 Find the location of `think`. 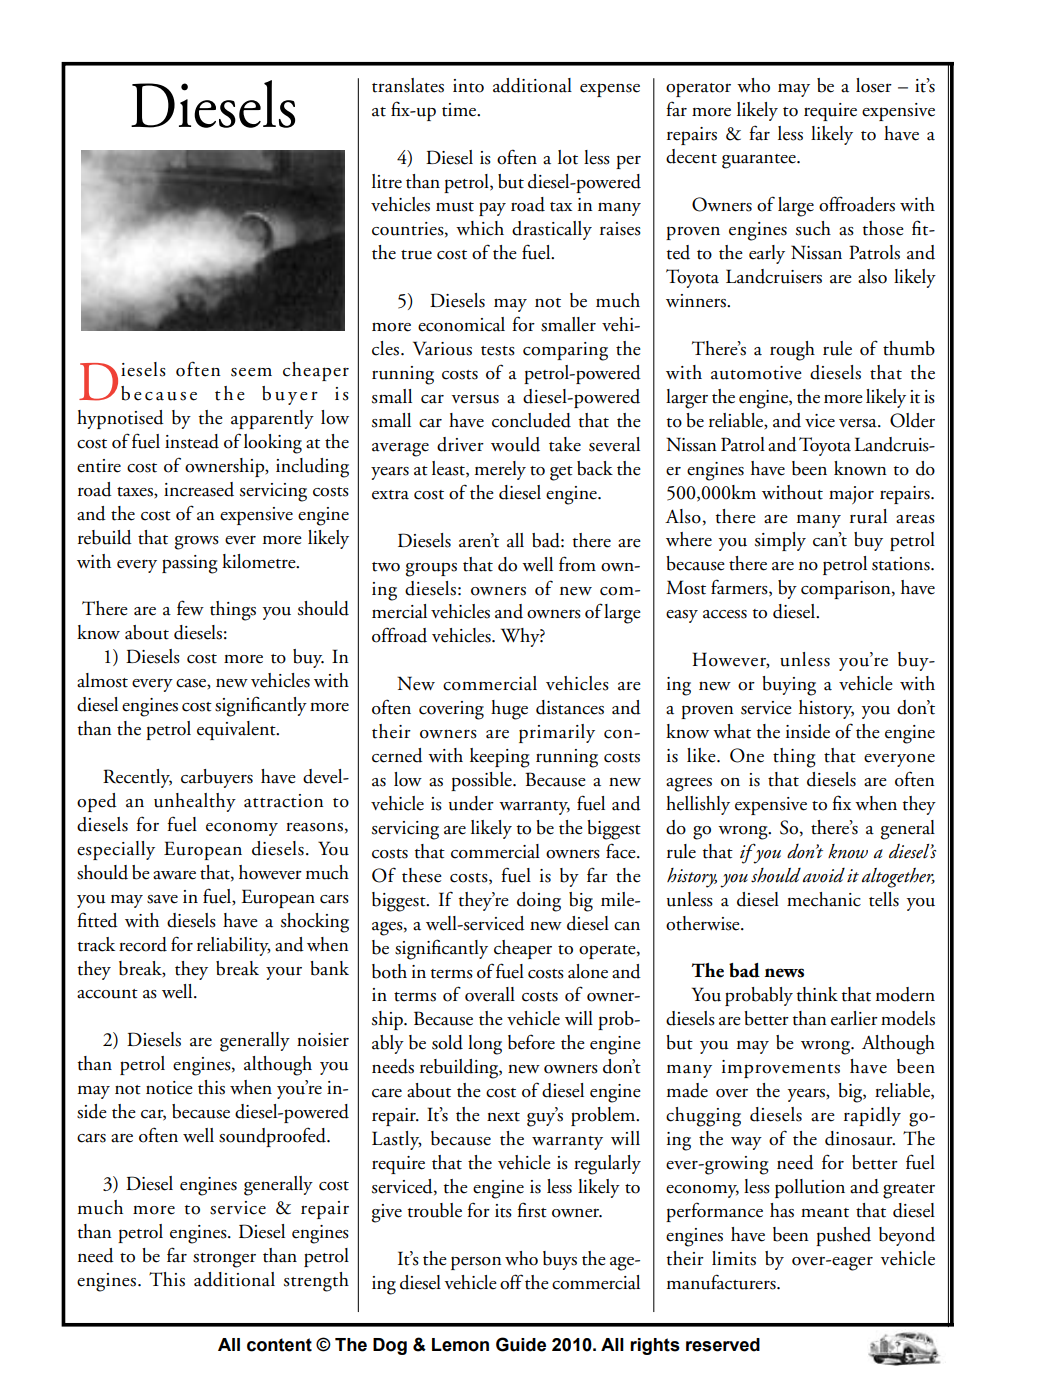

think is located at coordinates (817, 994).
